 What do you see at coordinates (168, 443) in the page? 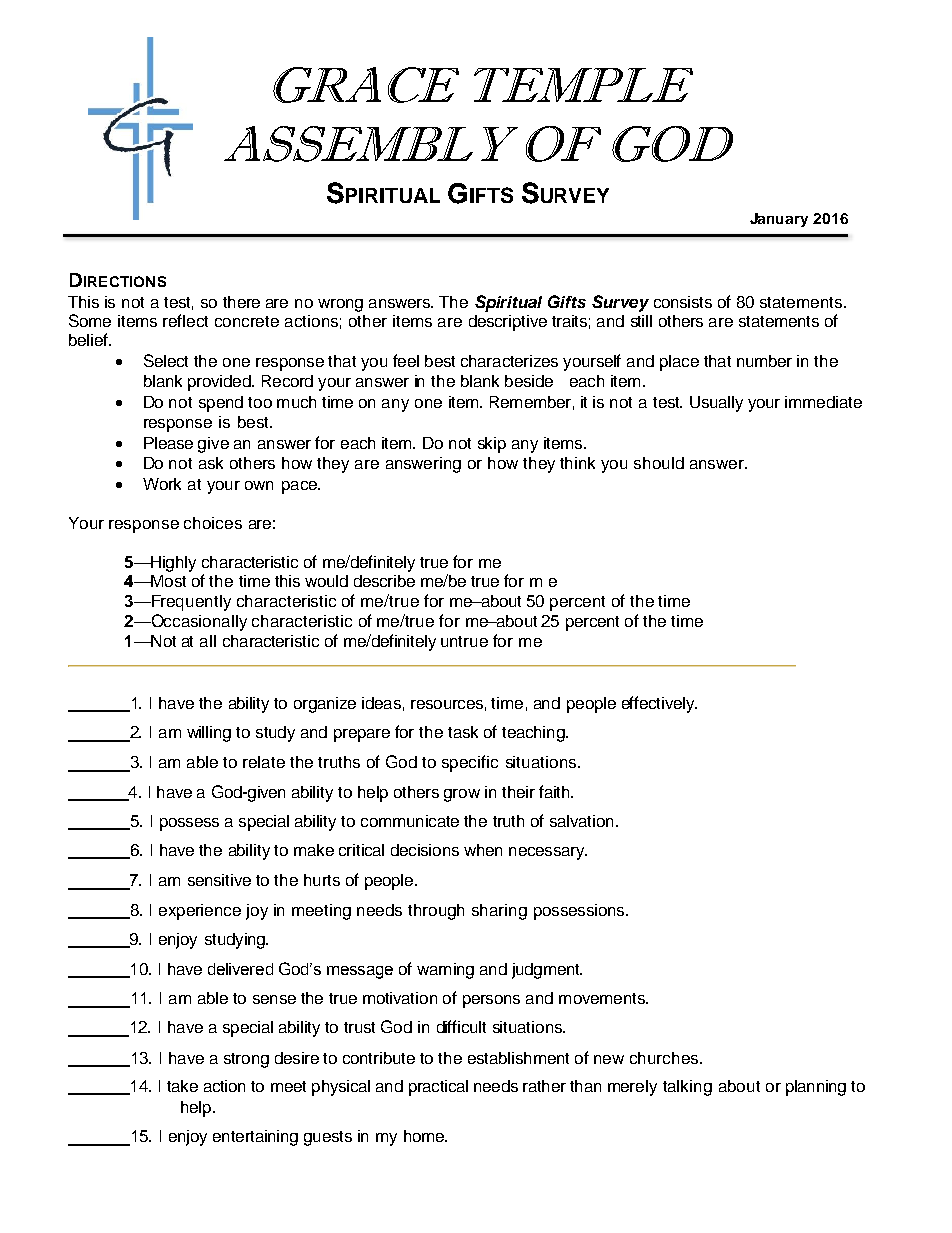
I see `Please` at bounding box center [168, 443].
